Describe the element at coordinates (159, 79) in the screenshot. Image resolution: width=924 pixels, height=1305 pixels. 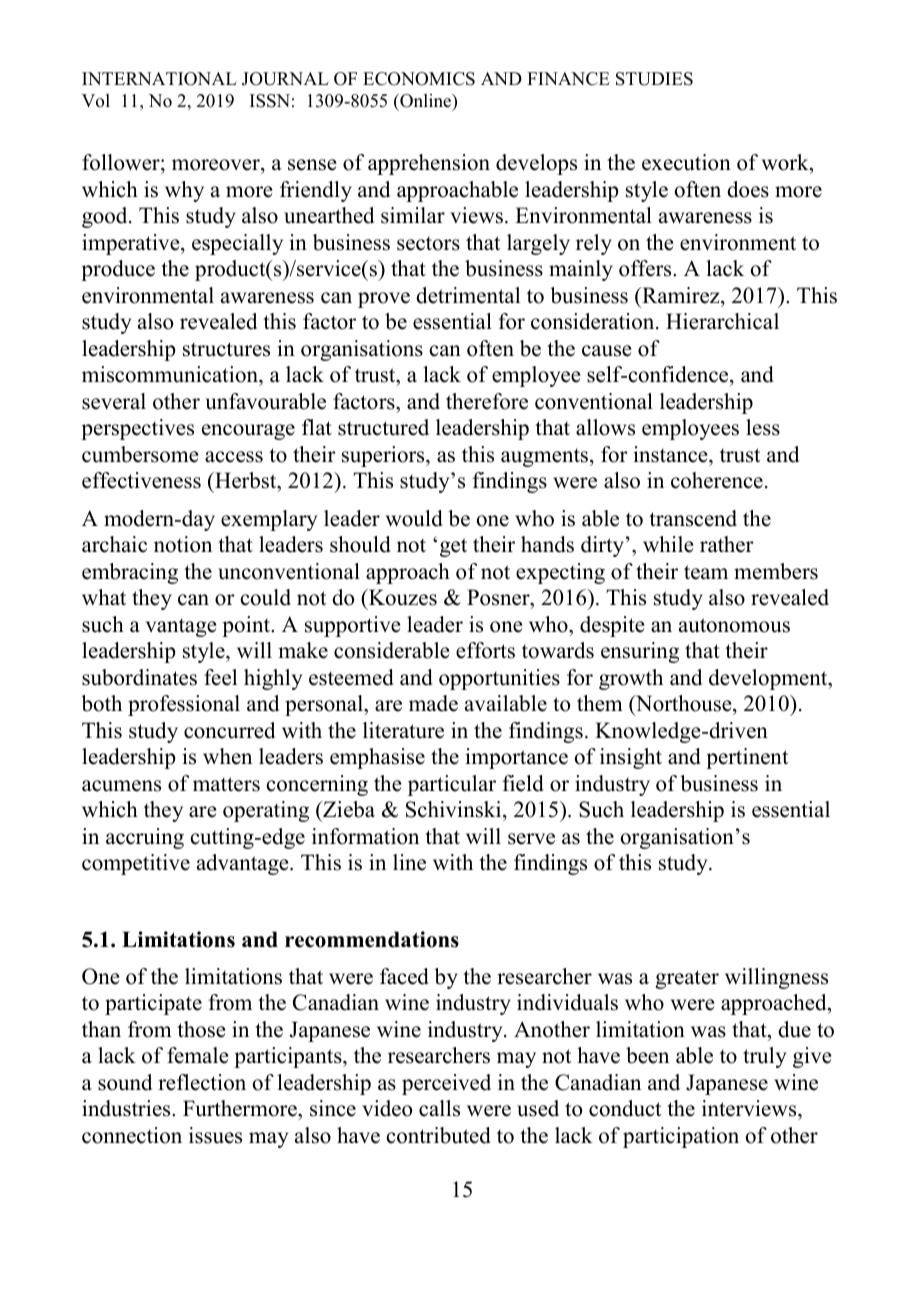
I see `INTERNATIONAL` at that location.
